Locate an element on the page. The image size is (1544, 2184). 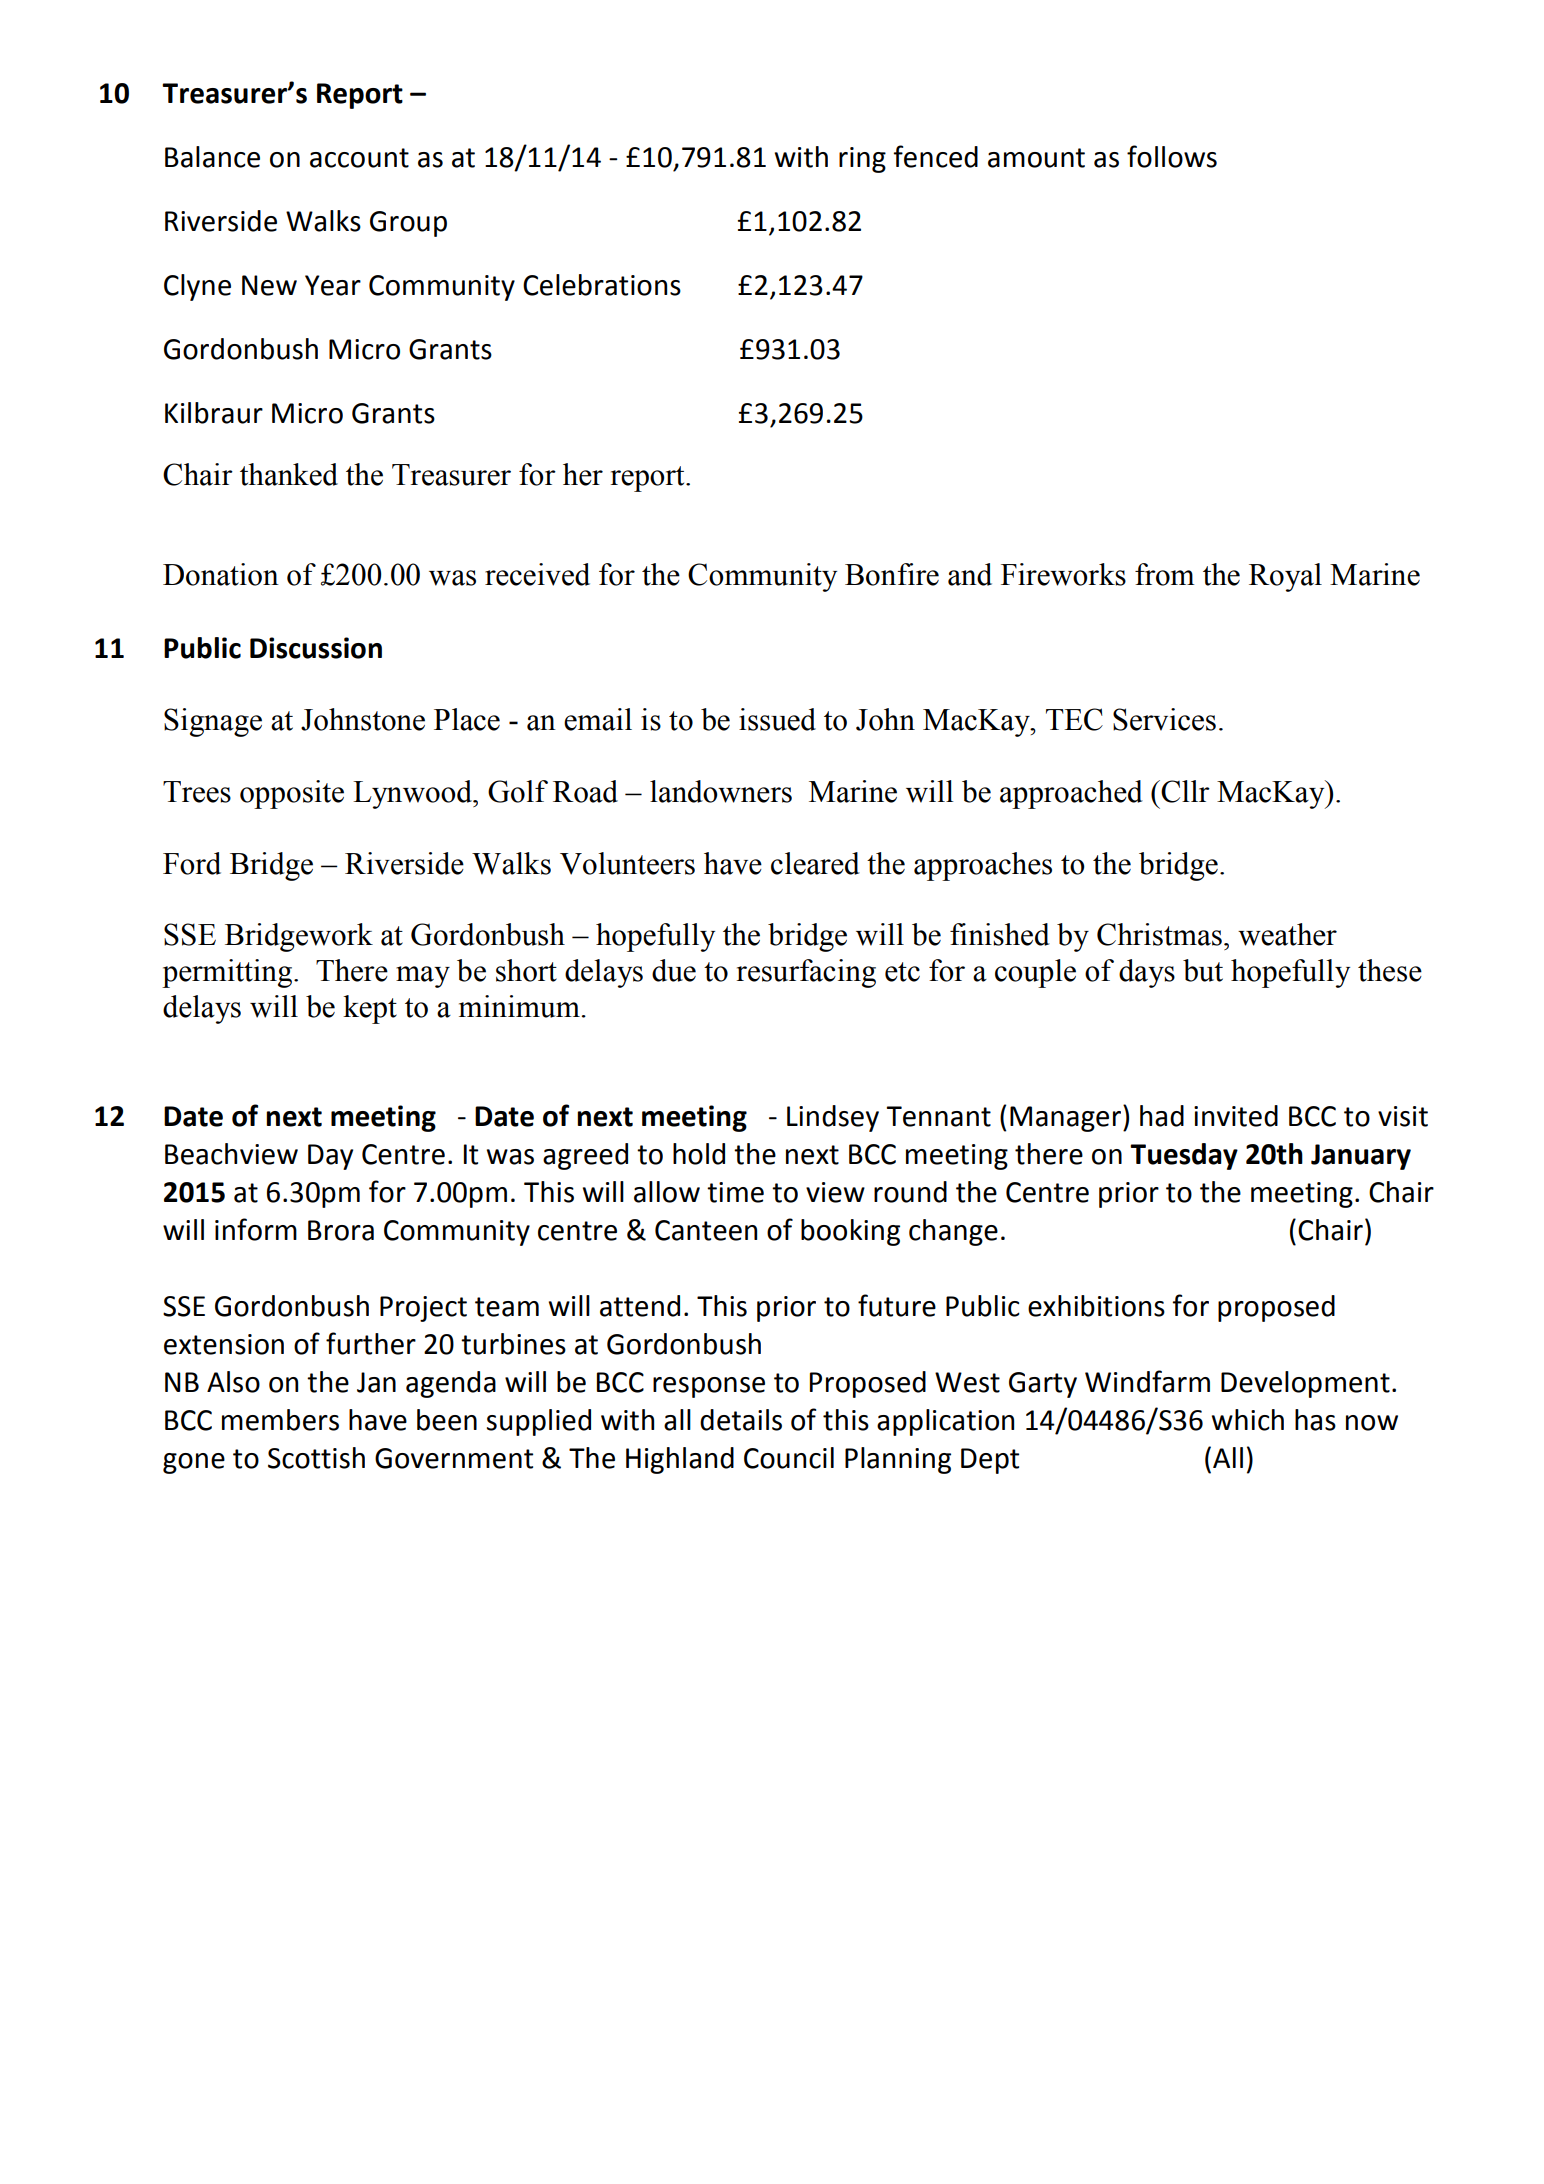
landowners is located at coordinates (721, 791).
